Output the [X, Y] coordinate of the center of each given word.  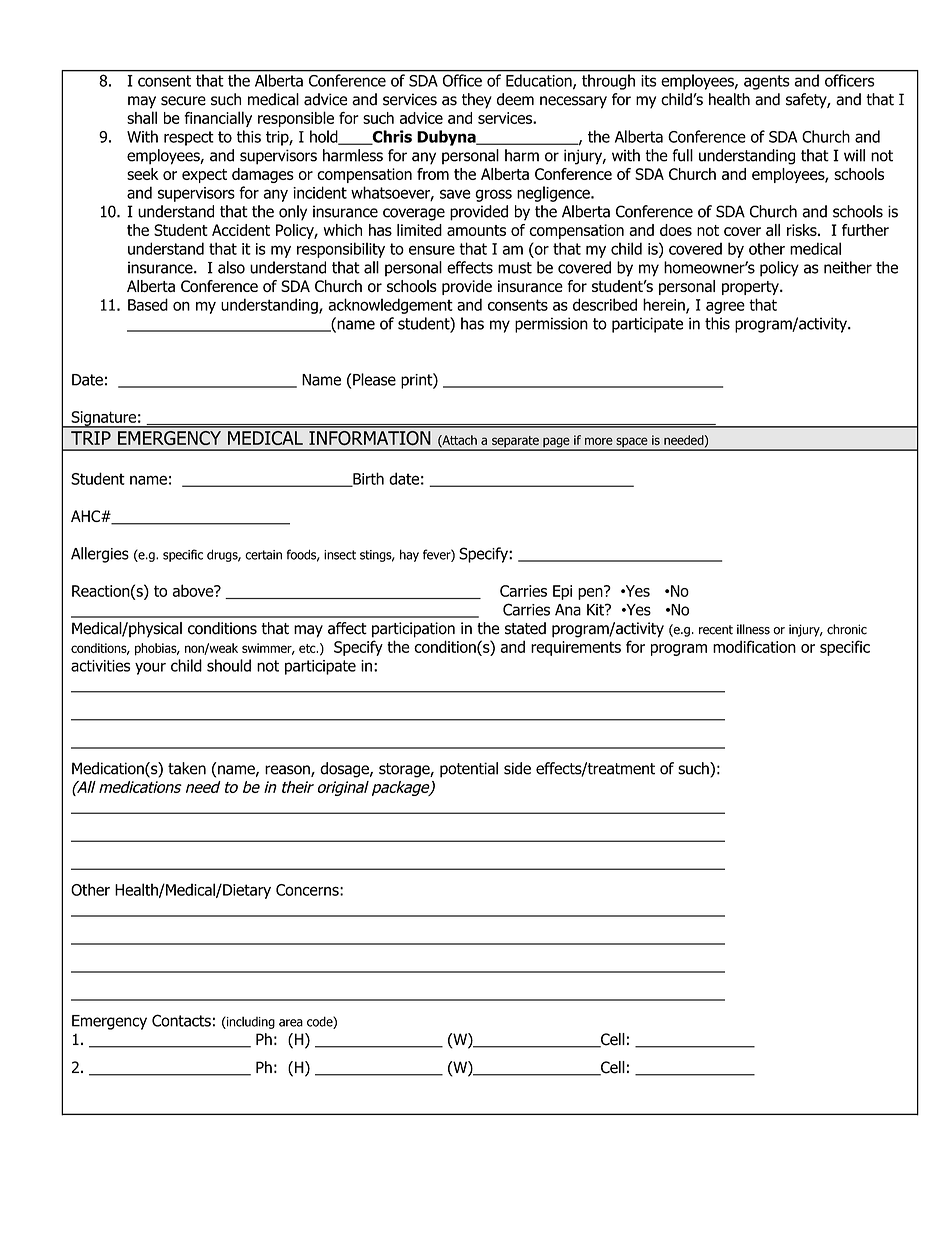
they [477, 101]
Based [148, 304]
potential [469, 770]
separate [515, 443]
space [632, 443]
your [150, 668]
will [854, 155]
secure [183, 101]
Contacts [181, 1020]
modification [754, 646]
